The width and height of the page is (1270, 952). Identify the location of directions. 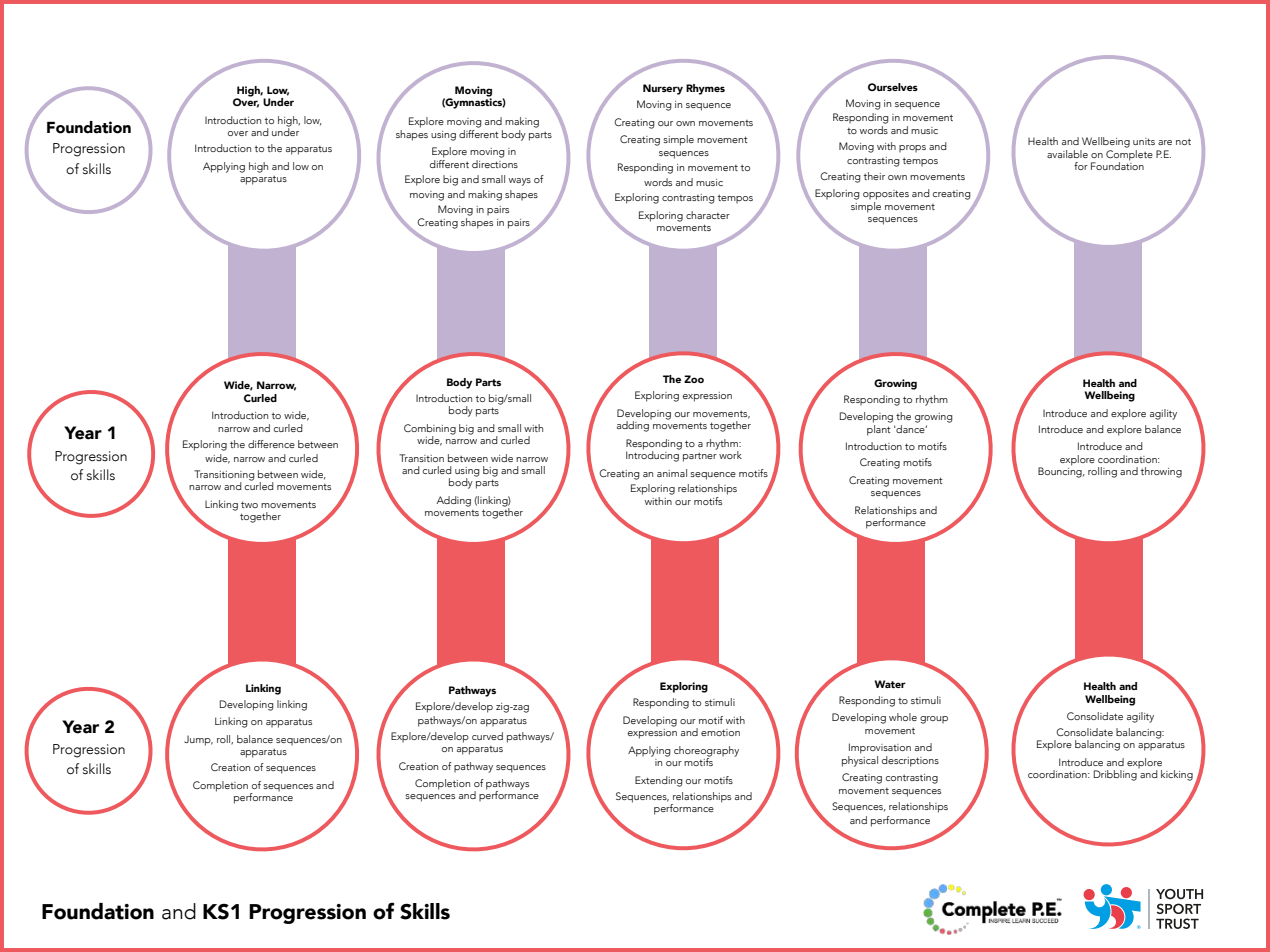
(495, 162).
